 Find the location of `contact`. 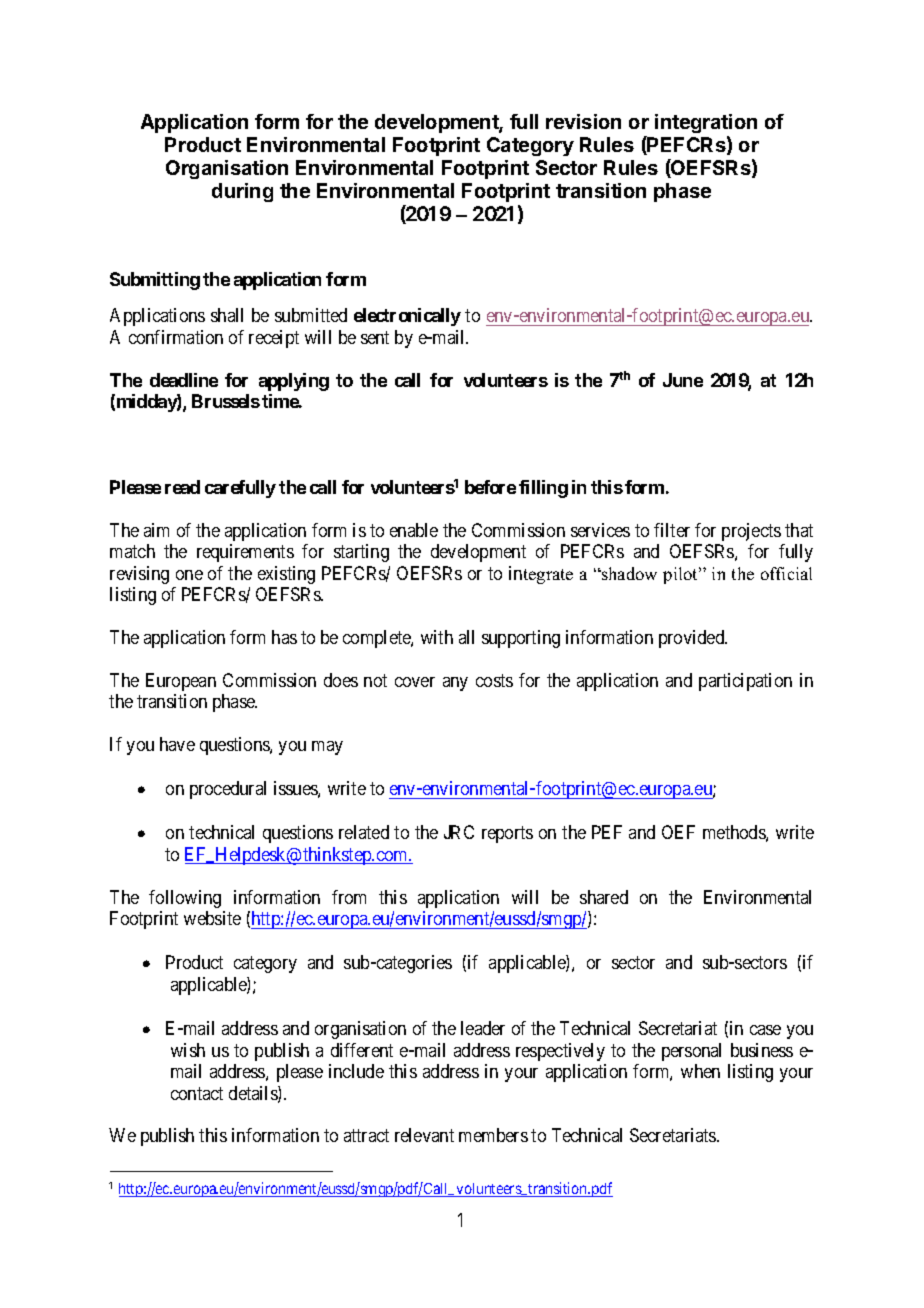

contact is located at coordinates (197, 1093).
